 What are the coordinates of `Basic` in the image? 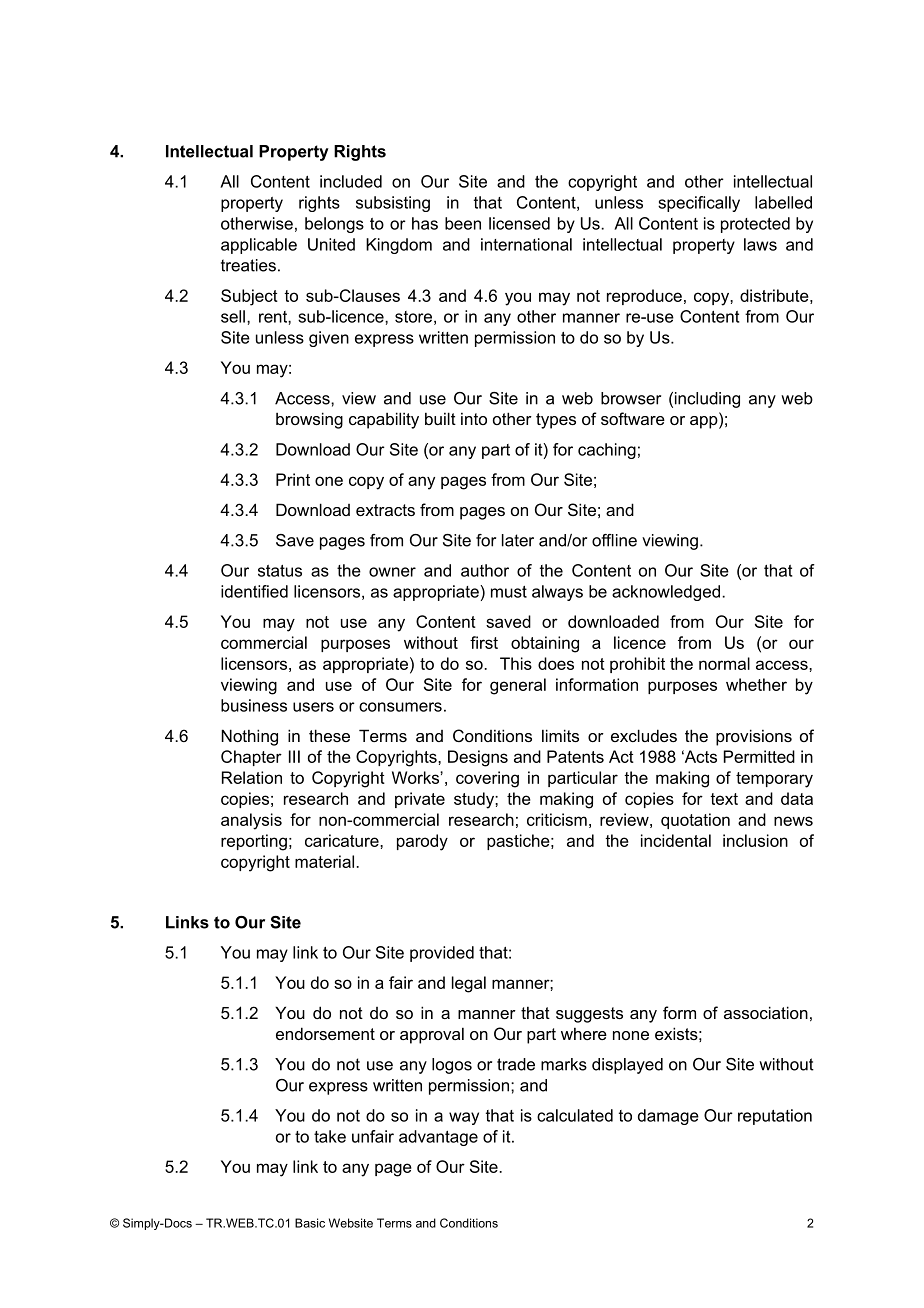 It's located at (310, 1223).
